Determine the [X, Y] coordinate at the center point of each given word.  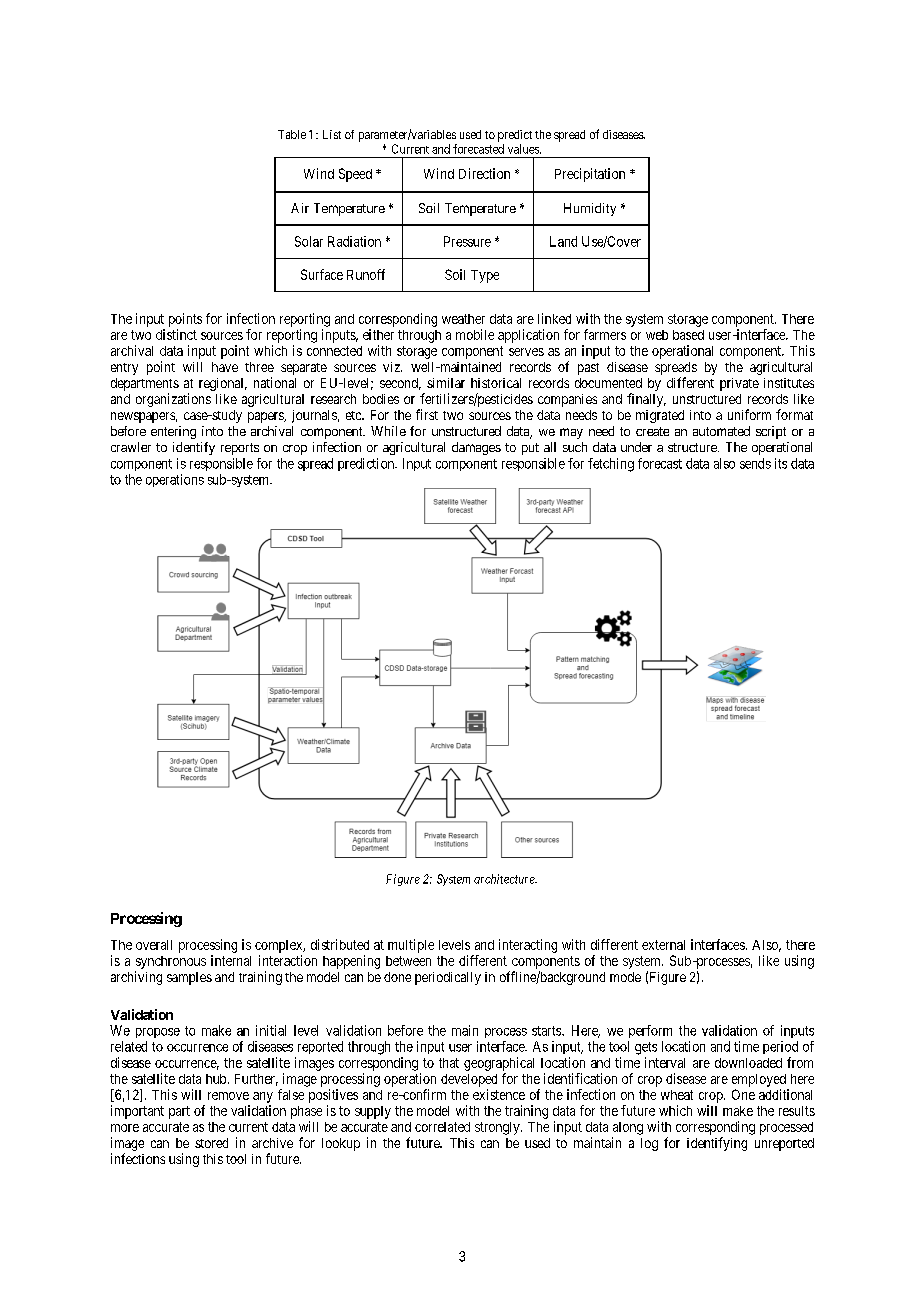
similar [446, 383]
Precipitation [590, 175]
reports [240, 449]
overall [154, 945]
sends [755, 463]
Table [292, 134]
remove [228, 1096]
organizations [173, 400]
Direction [484, 173]
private [739, 384]
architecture [505, 879]
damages [476, 448]
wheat [677, 1095]
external [663, 945]
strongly [498, 1128]
